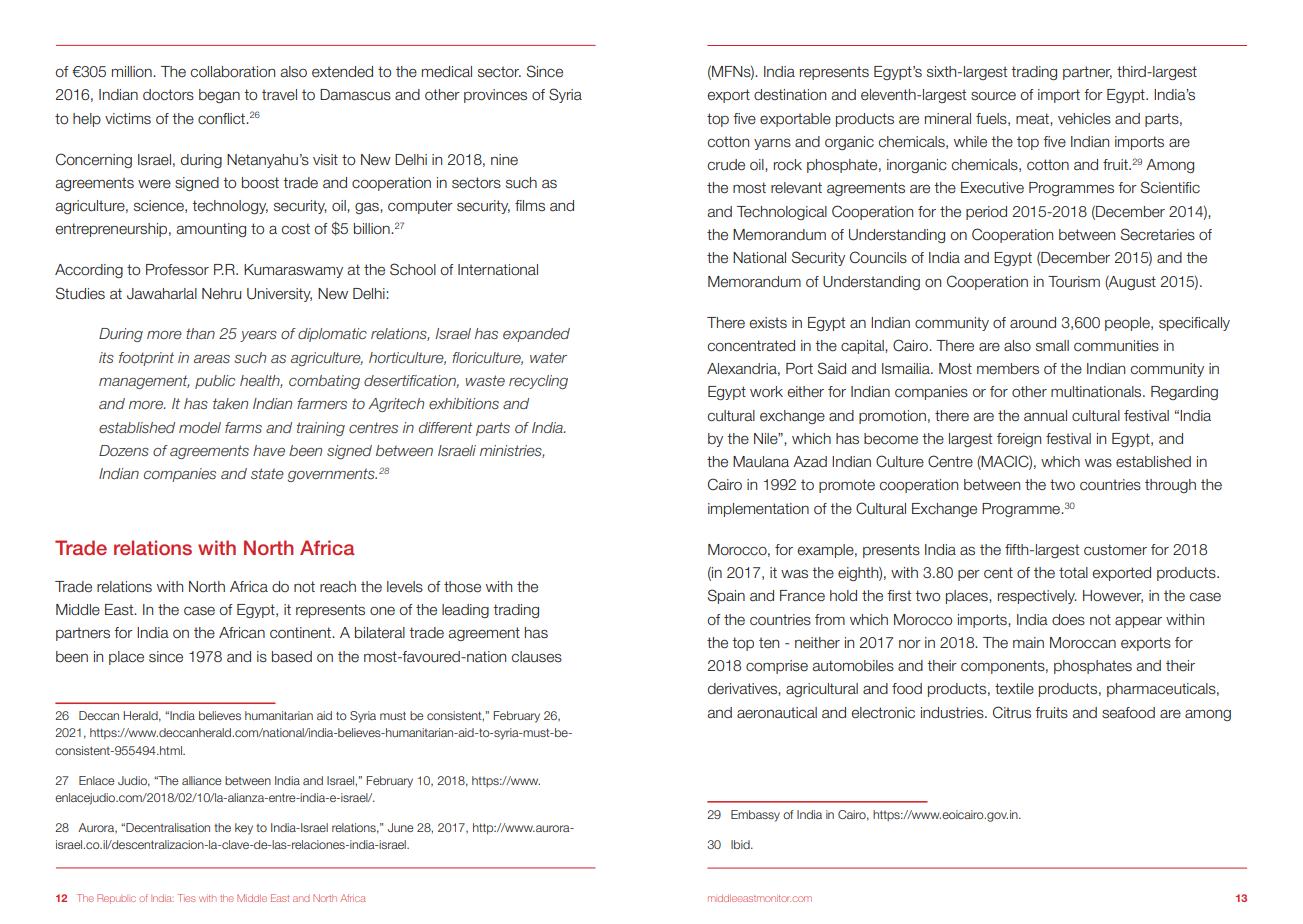 This screenshot has width=1303, height=924. What do you see at coordinates (495, 96) in the screenshot?
I see `provinces` at bounding box center [495, 96].
